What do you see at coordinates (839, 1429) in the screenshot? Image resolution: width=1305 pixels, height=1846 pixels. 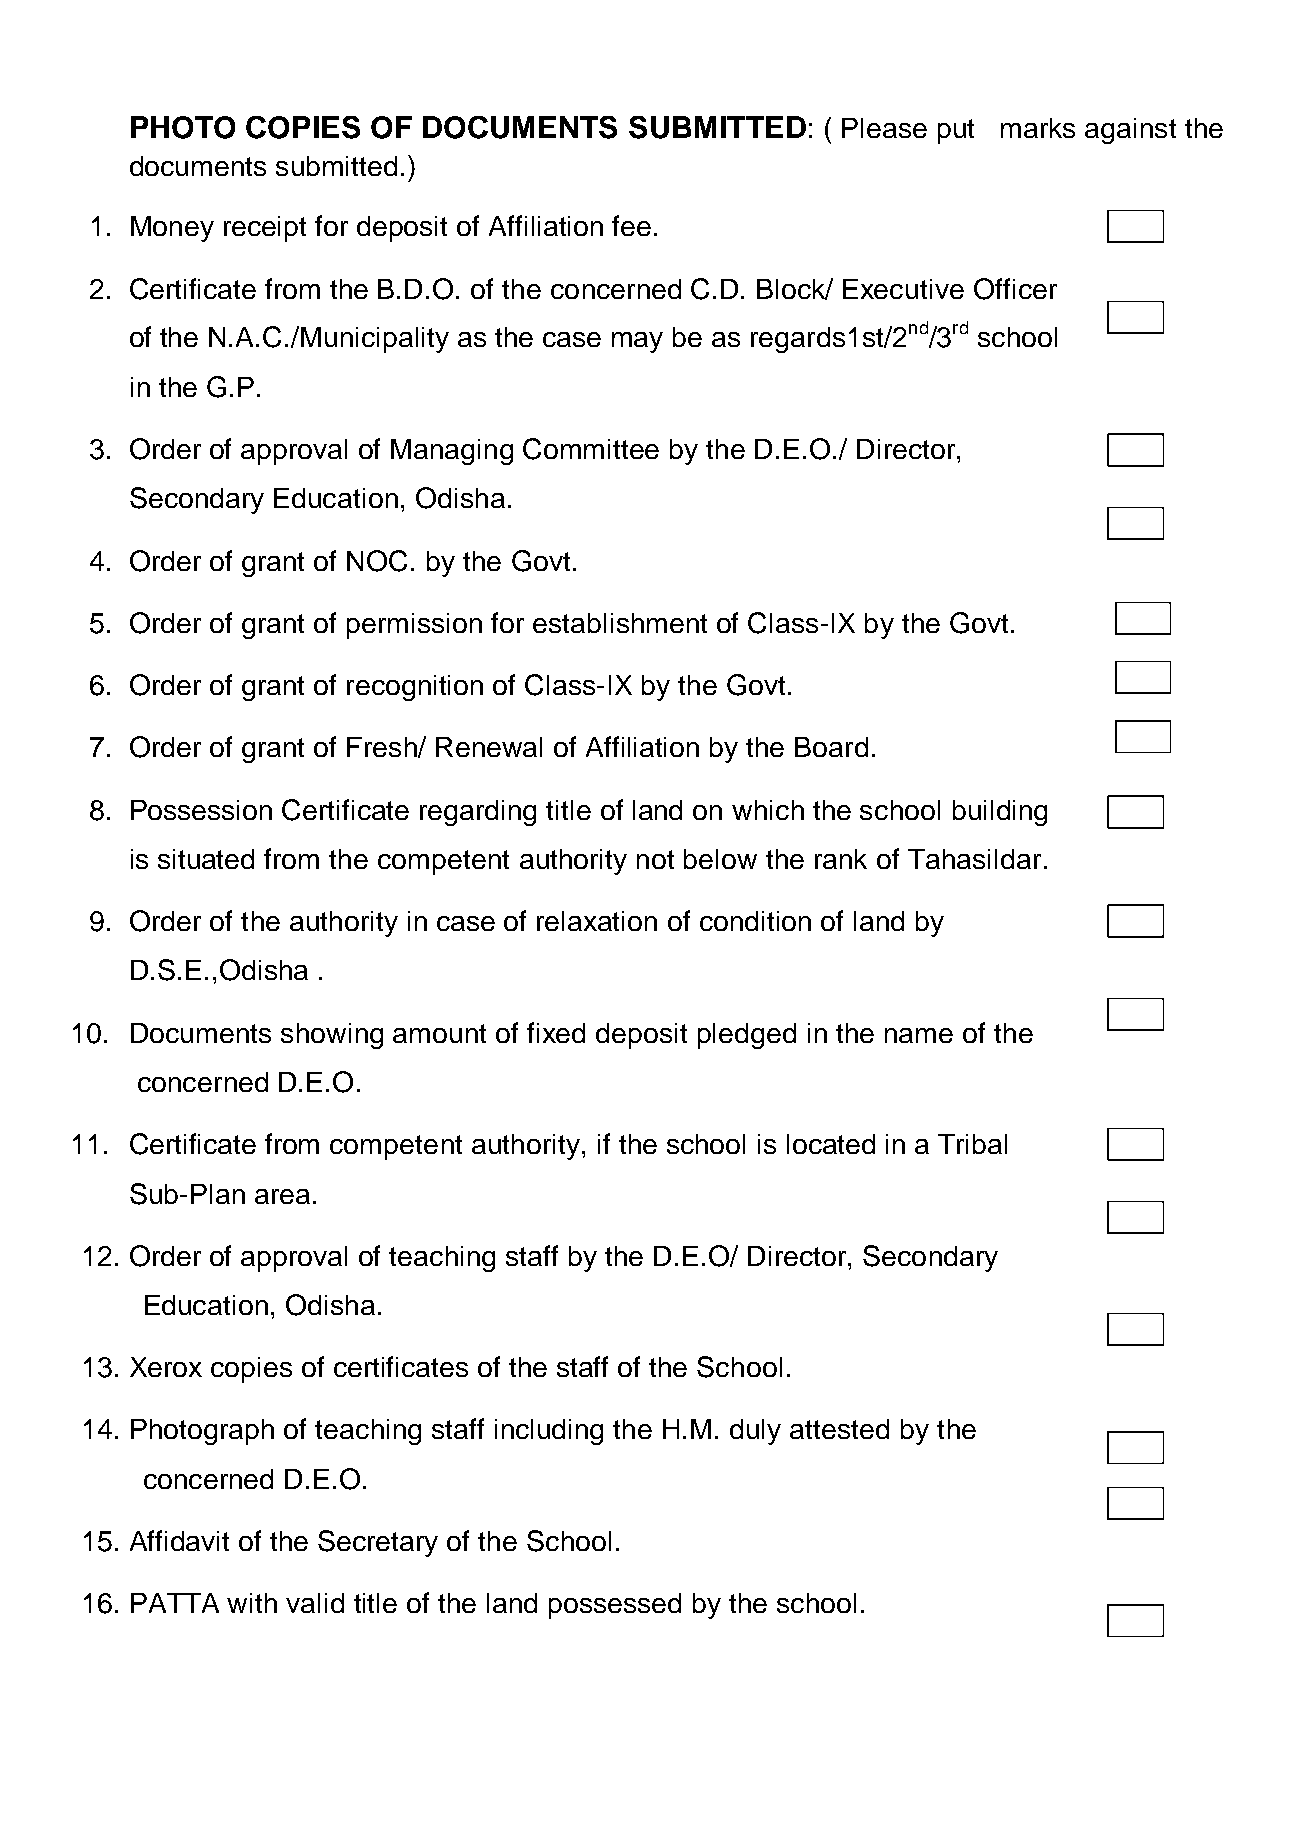 I see `attested` at bounding box center [839, 1429].
